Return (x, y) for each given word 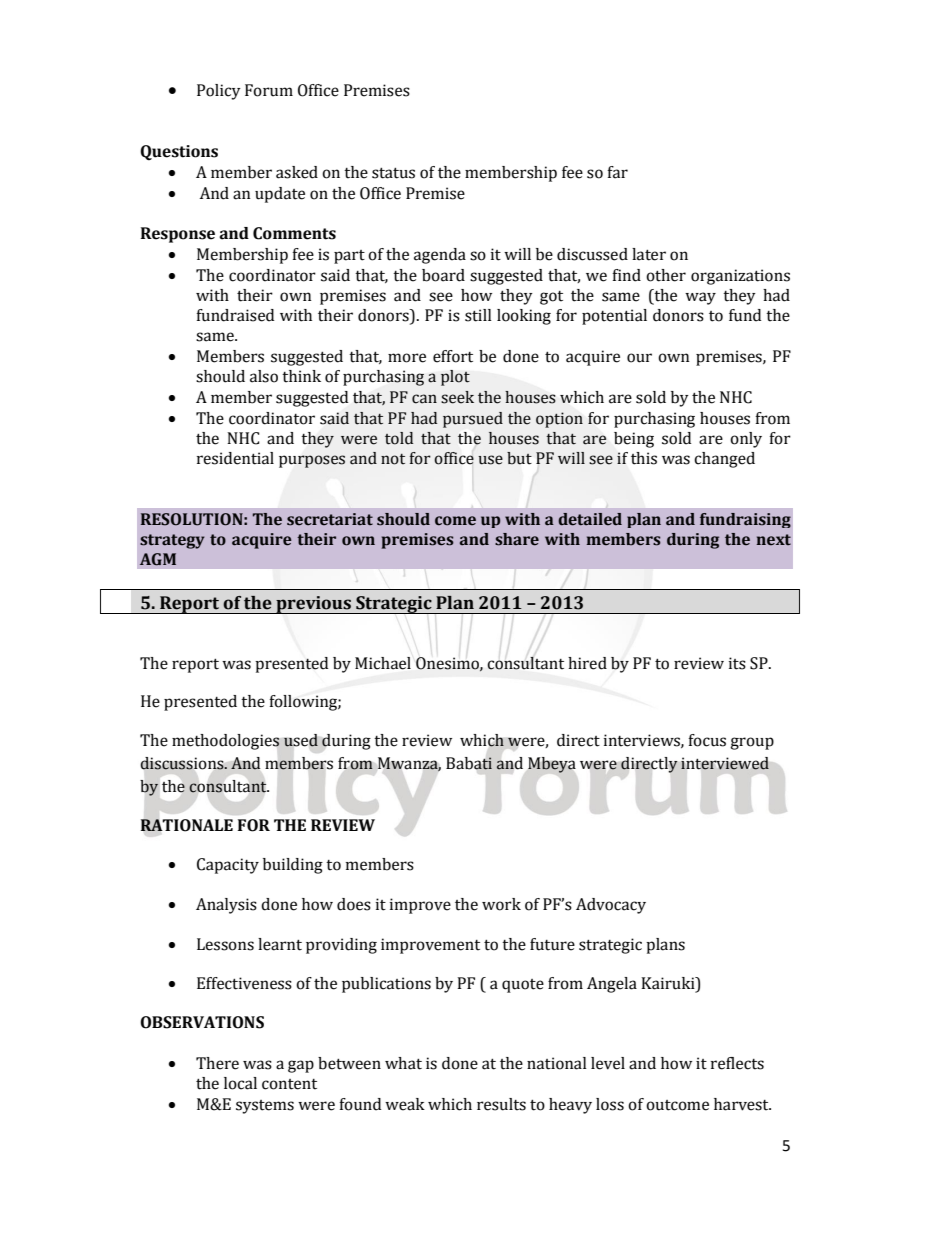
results (501, 1104)
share (517, 539)
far (617, 172)
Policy (219, 92)
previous (313, 605)
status (393, 173)
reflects (737, 1063)
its (737, 663)
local (240, 1083)
